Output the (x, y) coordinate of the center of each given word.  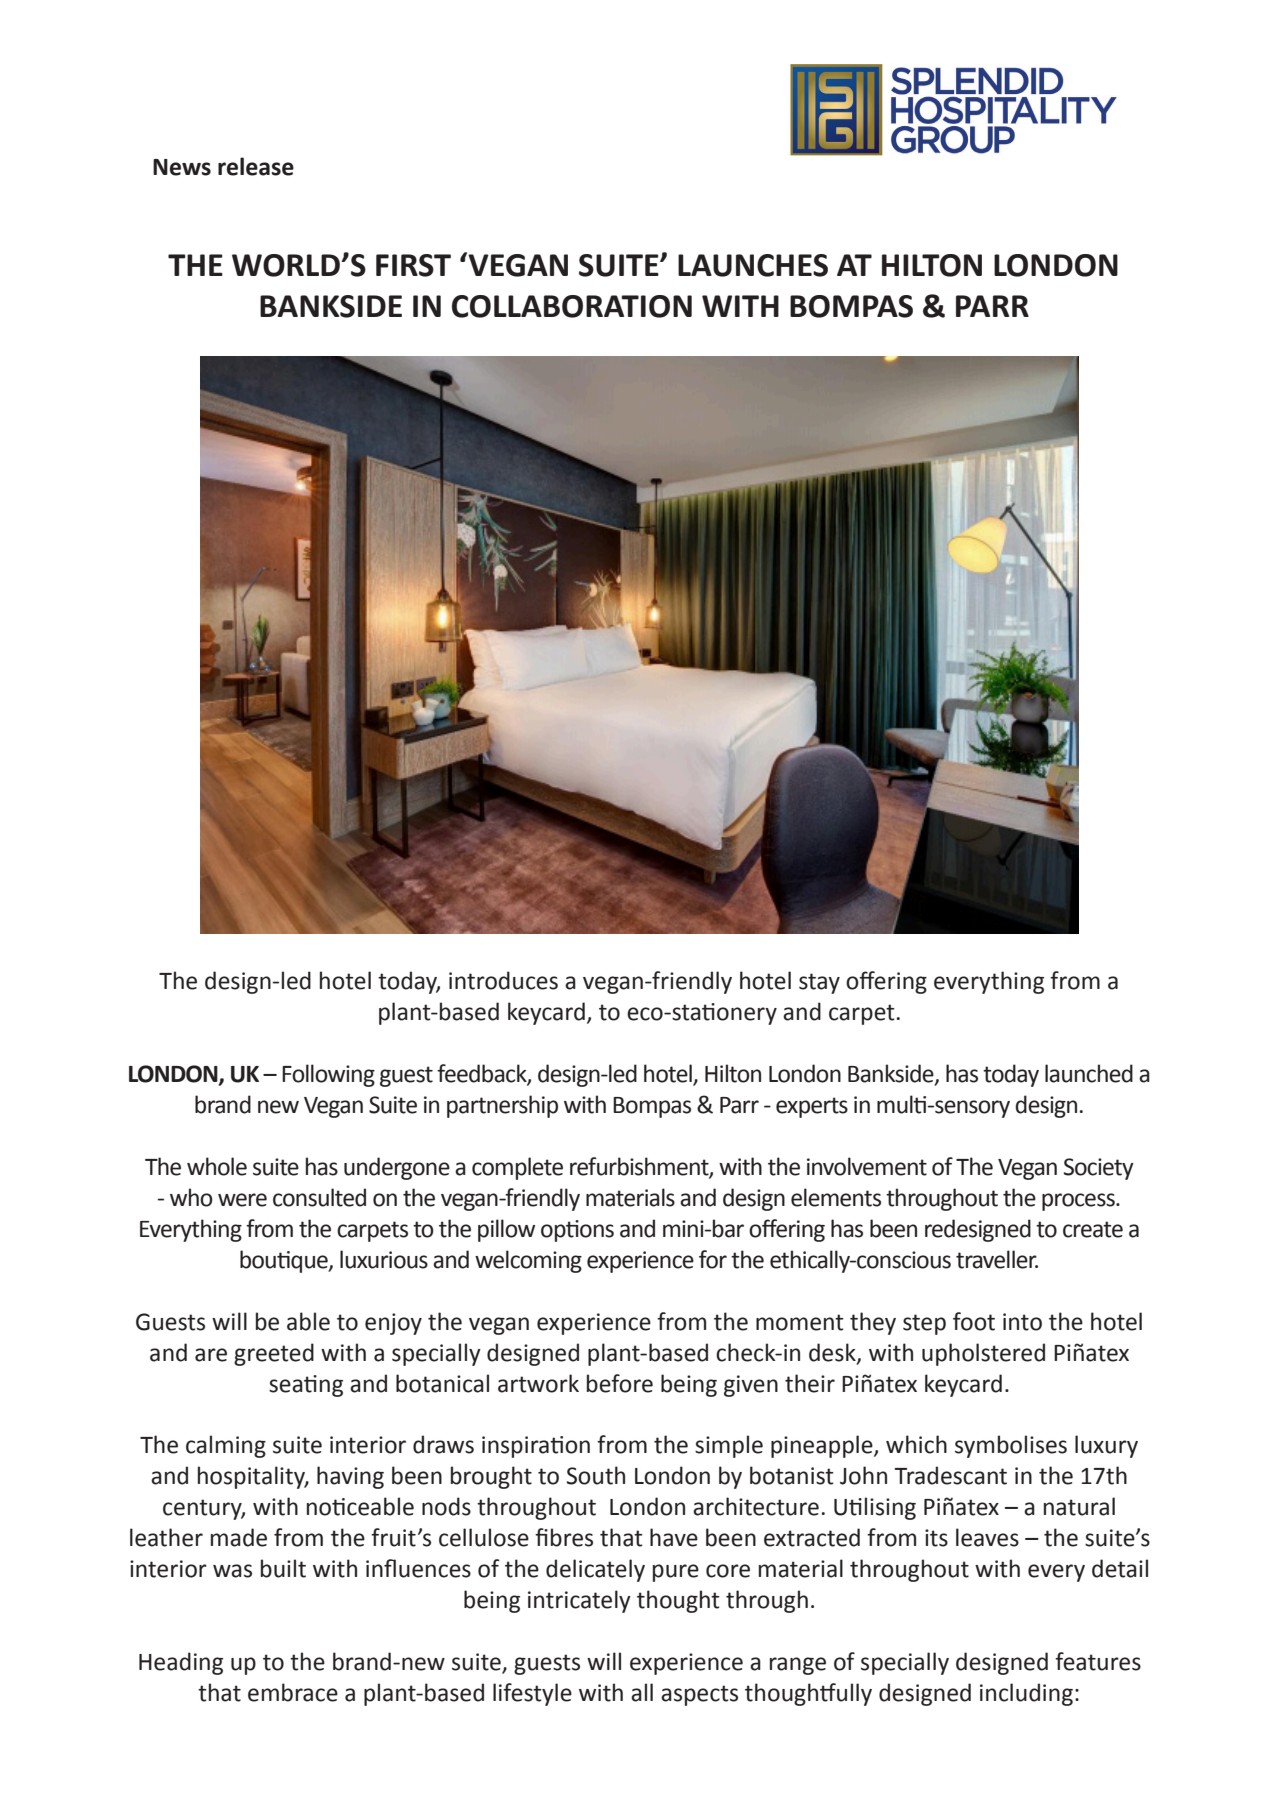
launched (1089, 1073)
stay (819, 983)
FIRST (413, 265)
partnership (502, 1106)
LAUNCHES (753, 265)
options (577, 1231)
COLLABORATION (572, 306)
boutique (285, 1261)
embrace (293, 1692)
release (256, 166)
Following (328, 1075)
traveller (997, 1259)
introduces (503, 980)
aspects (699, 1695)
